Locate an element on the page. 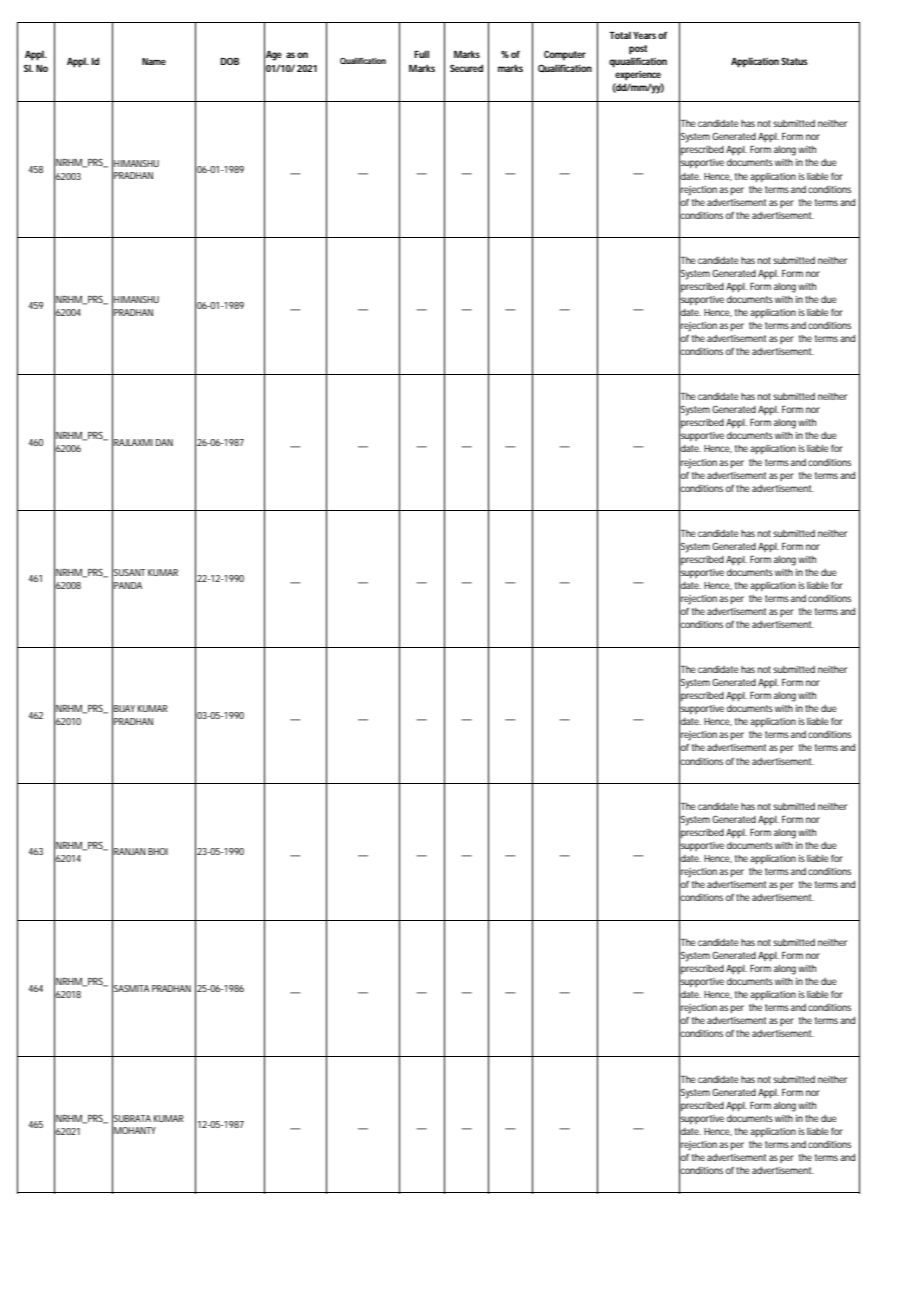 The image size is (924, 1308). DAN is located at coordinates (164, 442).
